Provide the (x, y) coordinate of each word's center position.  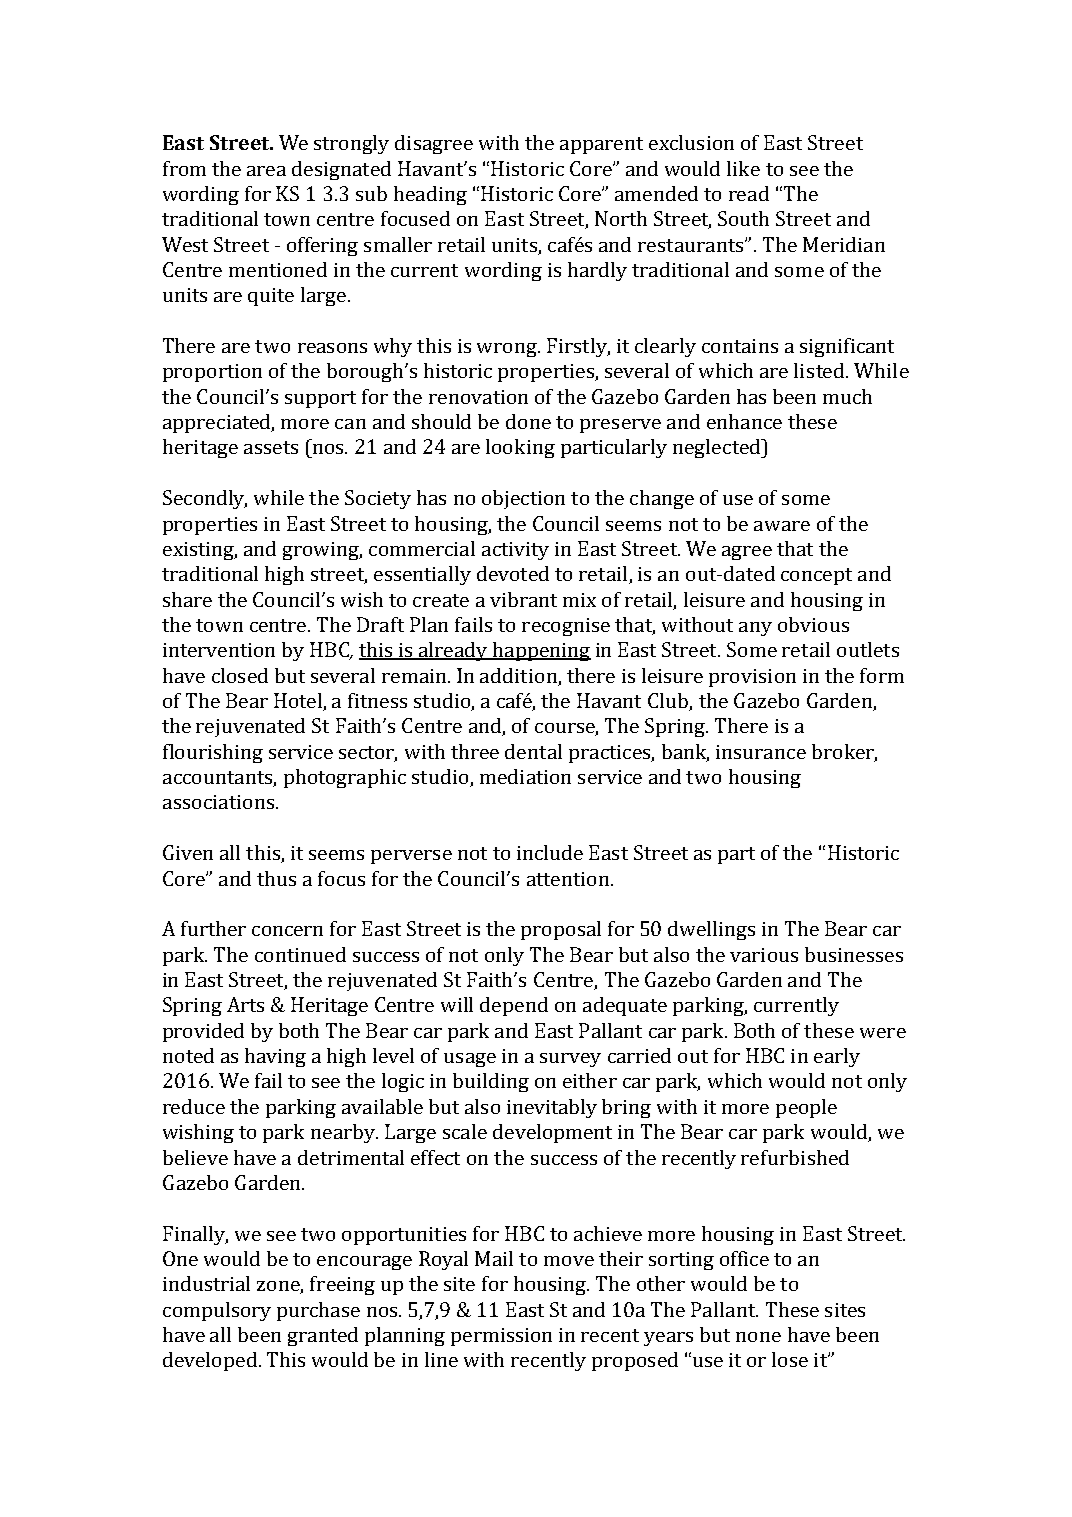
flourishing (213, 753)
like (743, 168)
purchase (318, 1311)
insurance (761, 752)
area (266, 171)
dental (533, 751)
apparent (601, 145)
